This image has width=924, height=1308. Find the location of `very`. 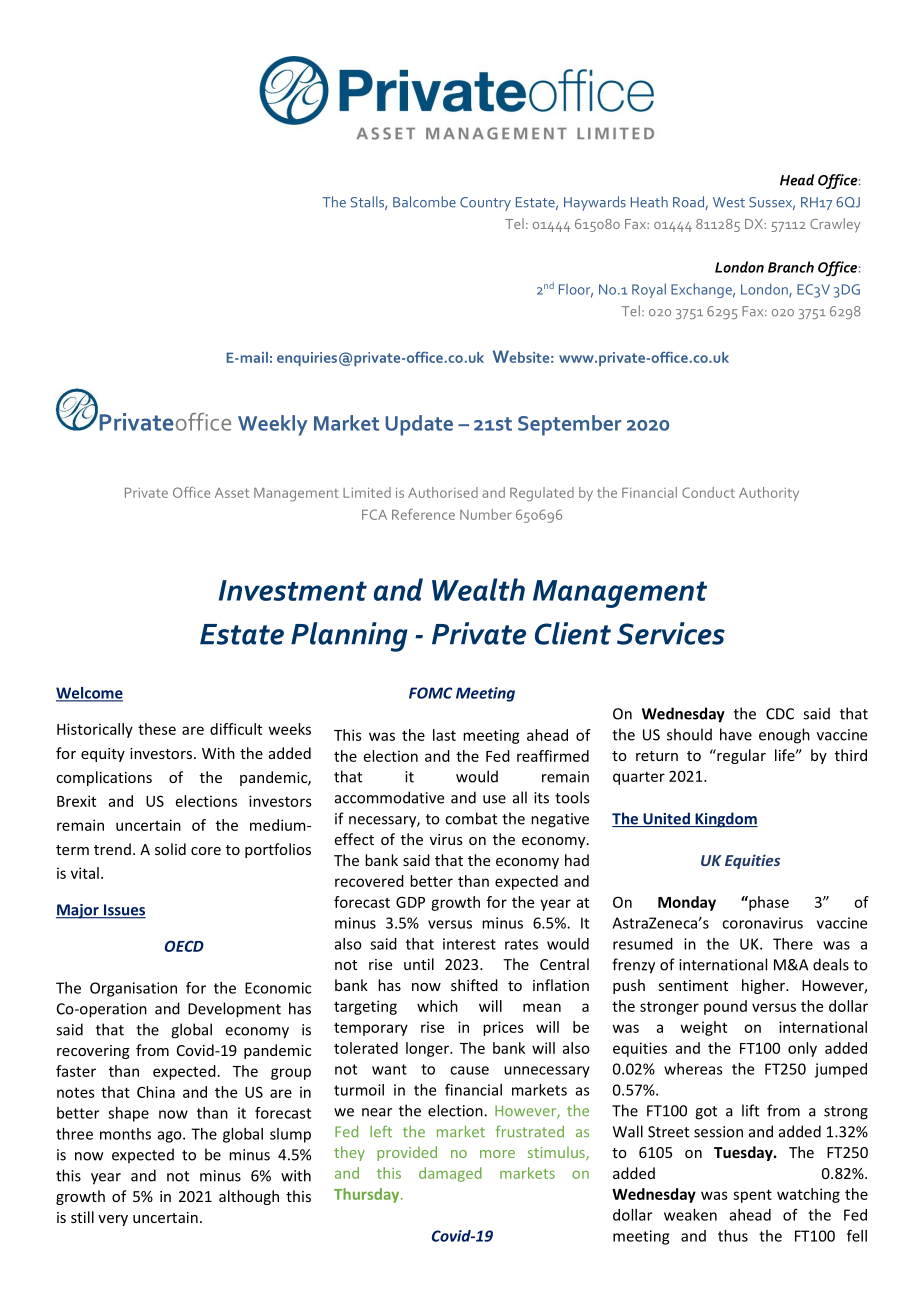

very is located at coordinates (113, 1220).
